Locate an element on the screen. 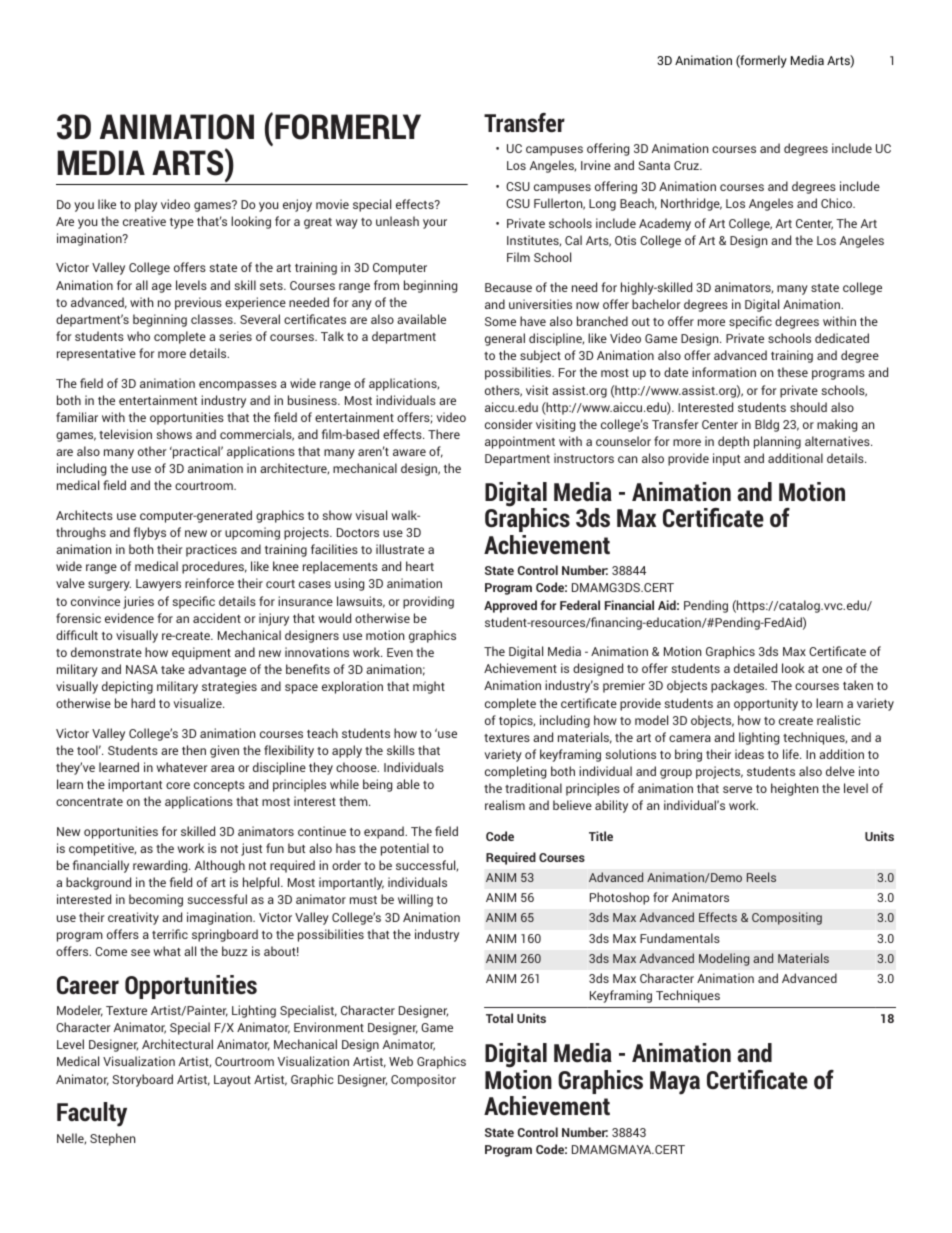  Storyboard is located at coordinates (143, 1080).
